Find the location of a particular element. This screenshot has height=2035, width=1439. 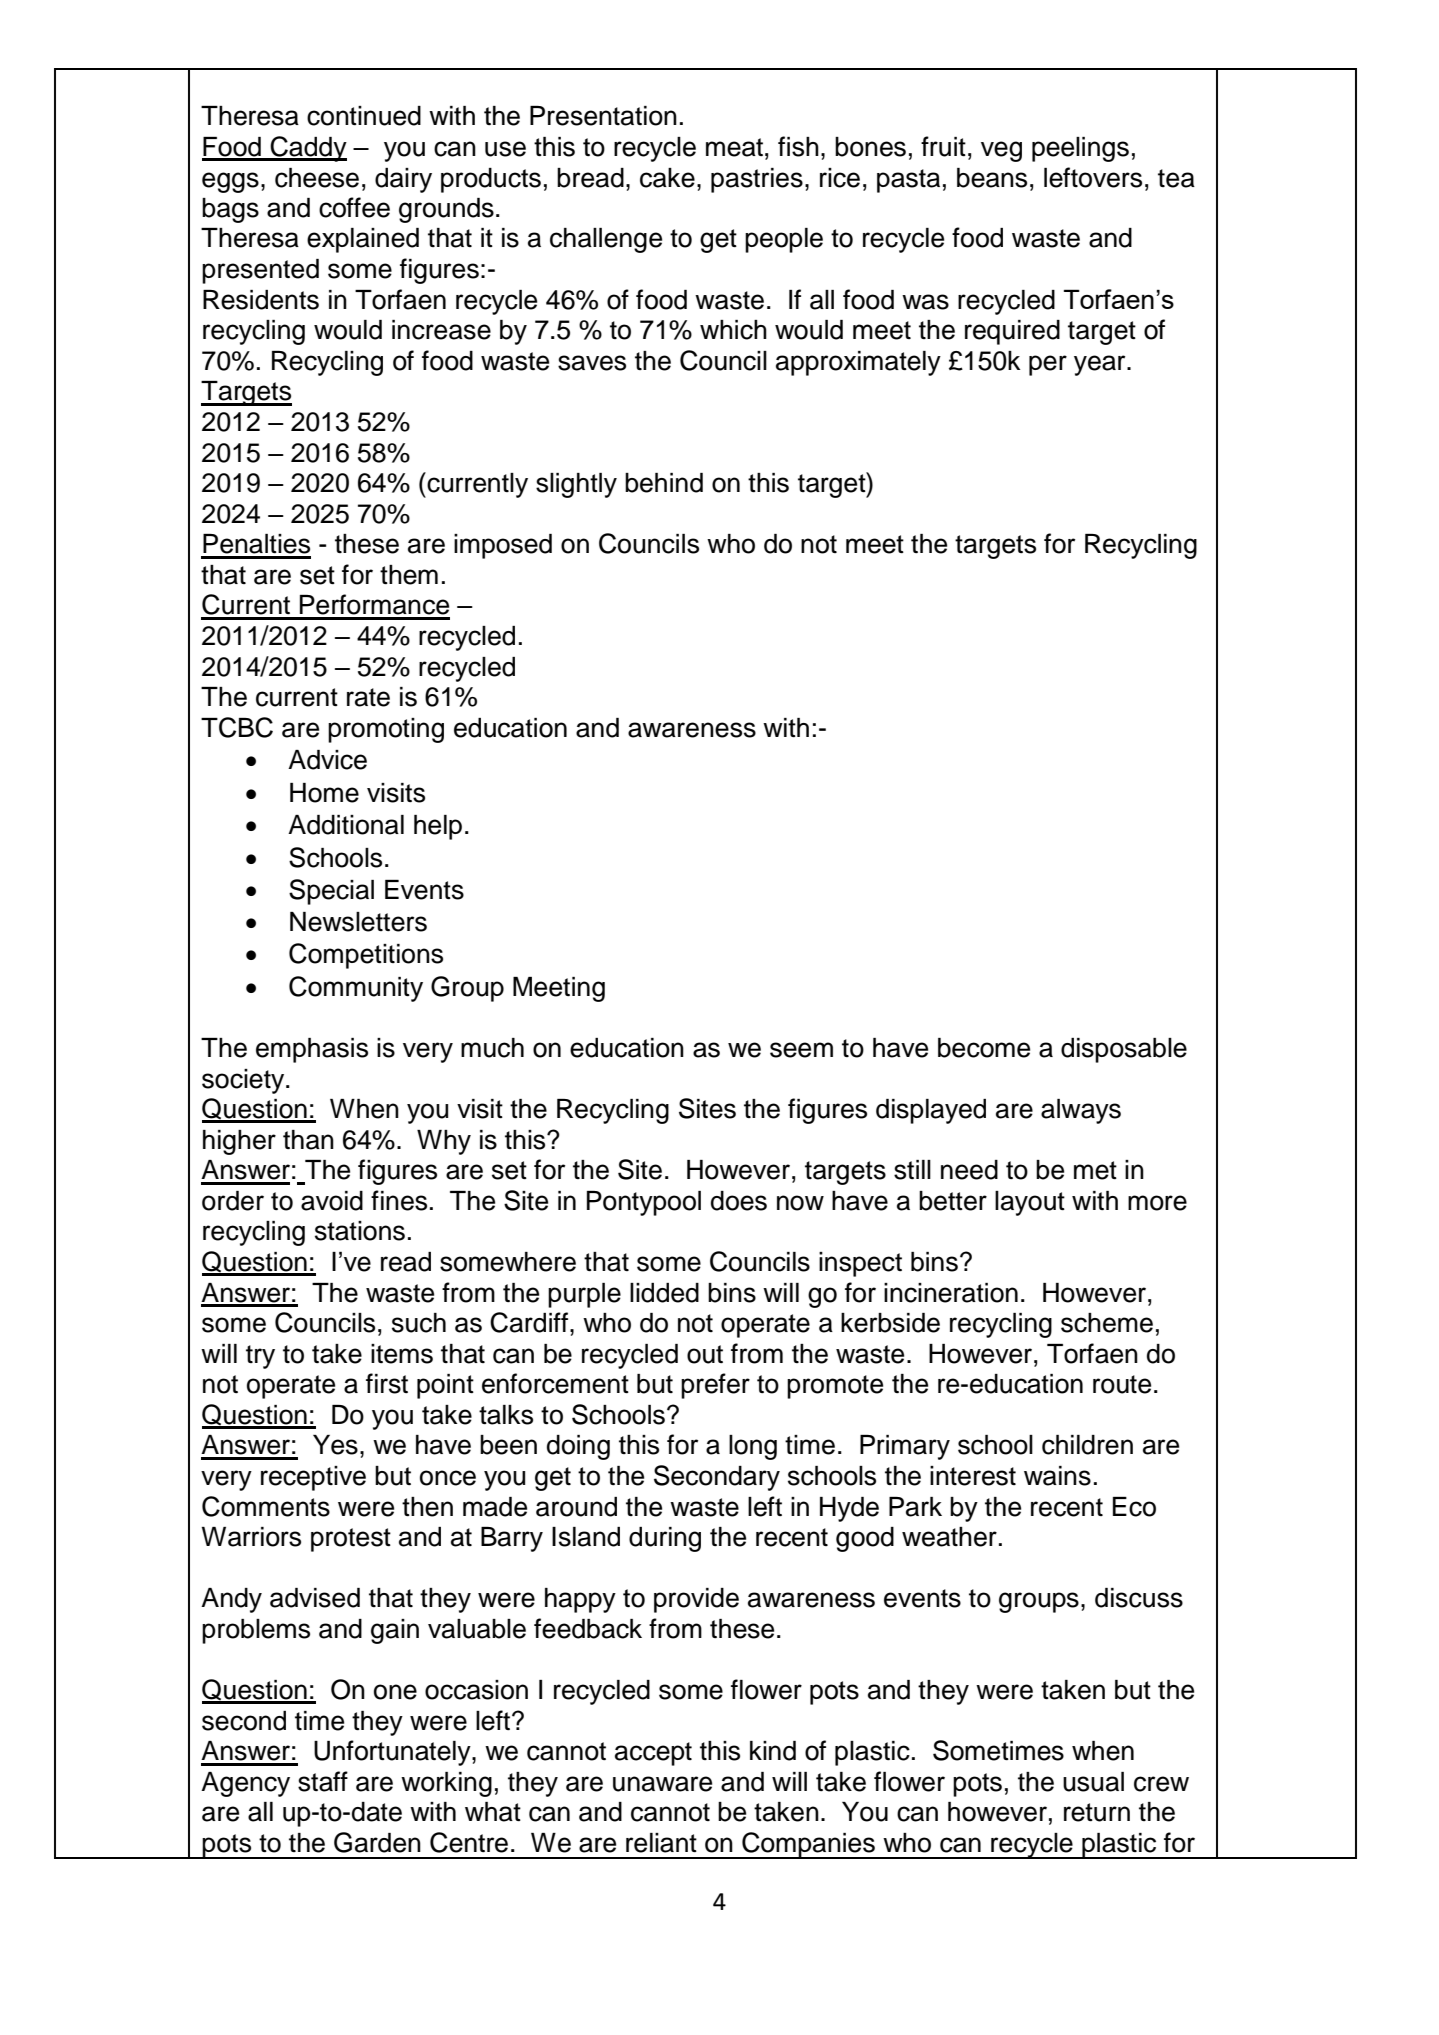

prefer is located at coordinates (715, 1386).
